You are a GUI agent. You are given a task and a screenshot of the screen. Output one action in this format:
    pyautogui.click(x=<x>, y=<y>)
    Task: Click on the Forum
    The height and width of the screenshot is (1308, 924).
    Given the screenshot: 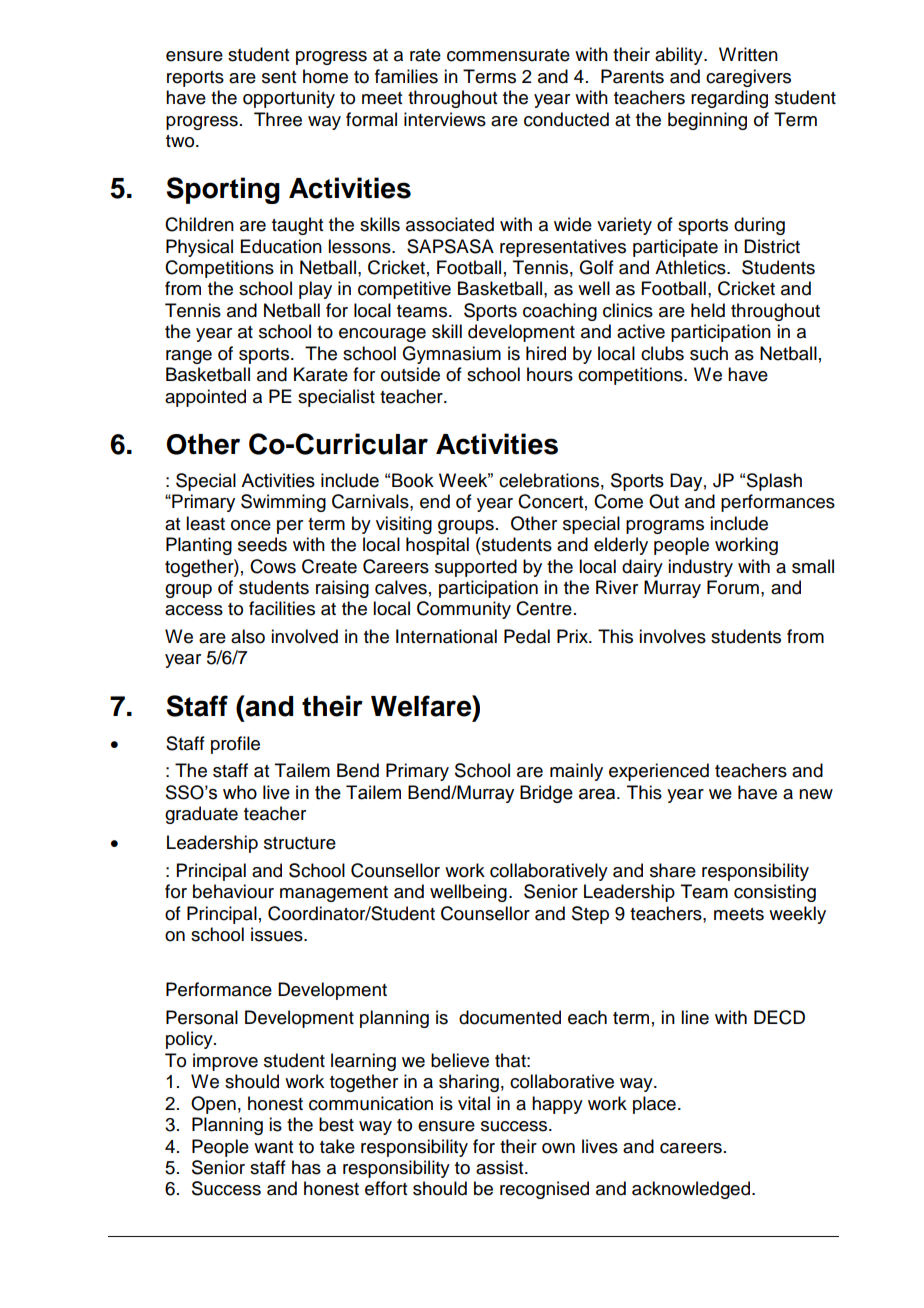 What is the action you would take?
    pyautogui.click(x=733, y=587)
